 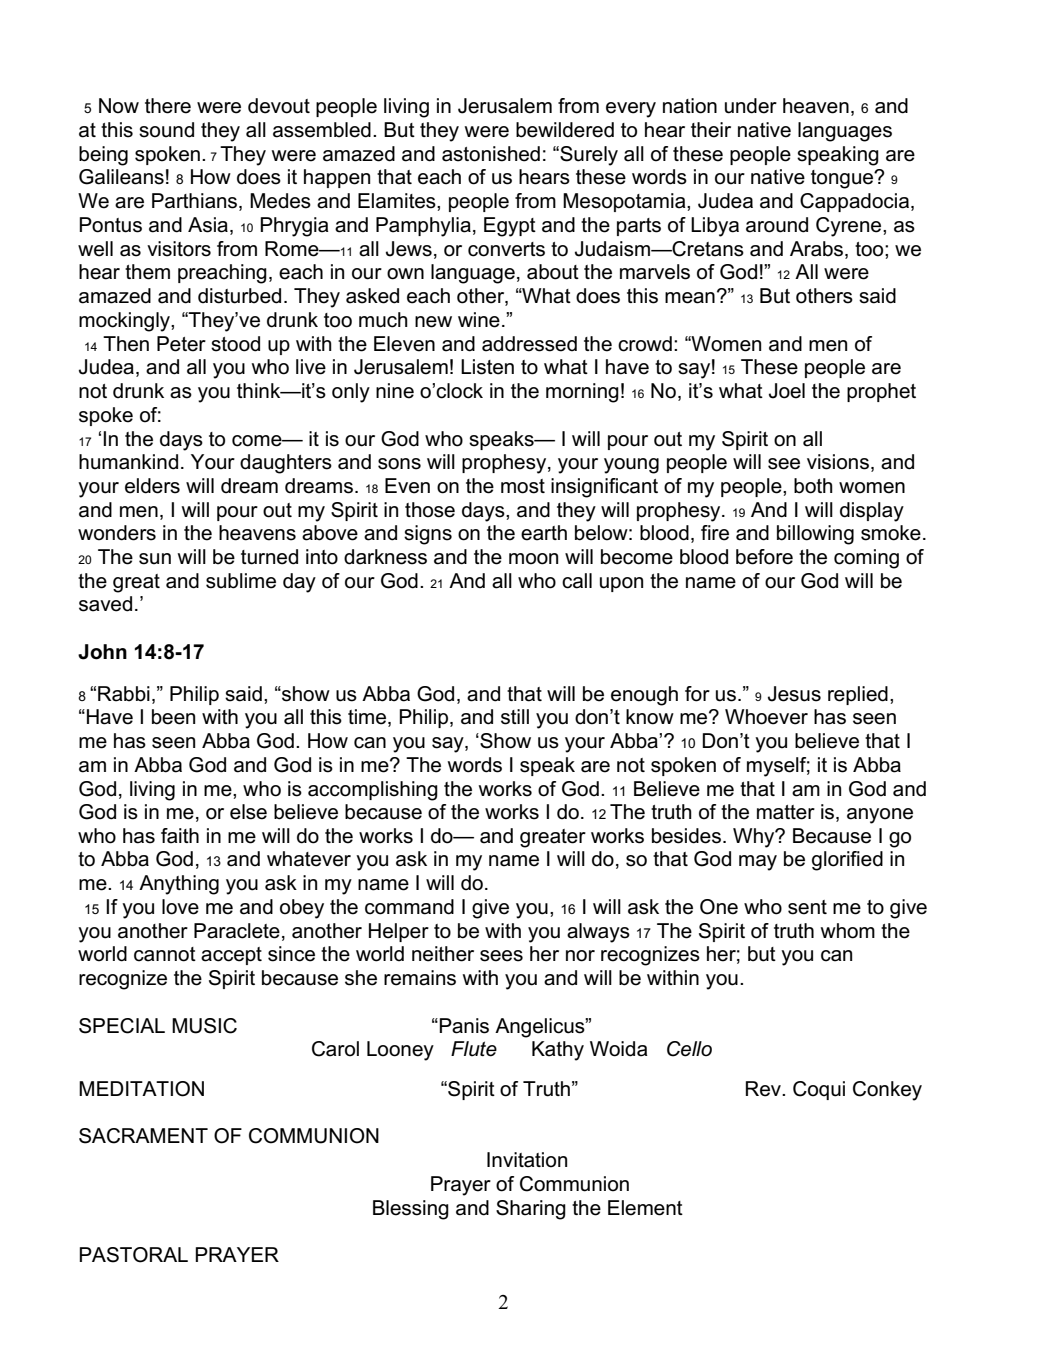 What do you see at coordinates (501, 956) in the page?
I see `sees` at bounding box center [501, 956].
